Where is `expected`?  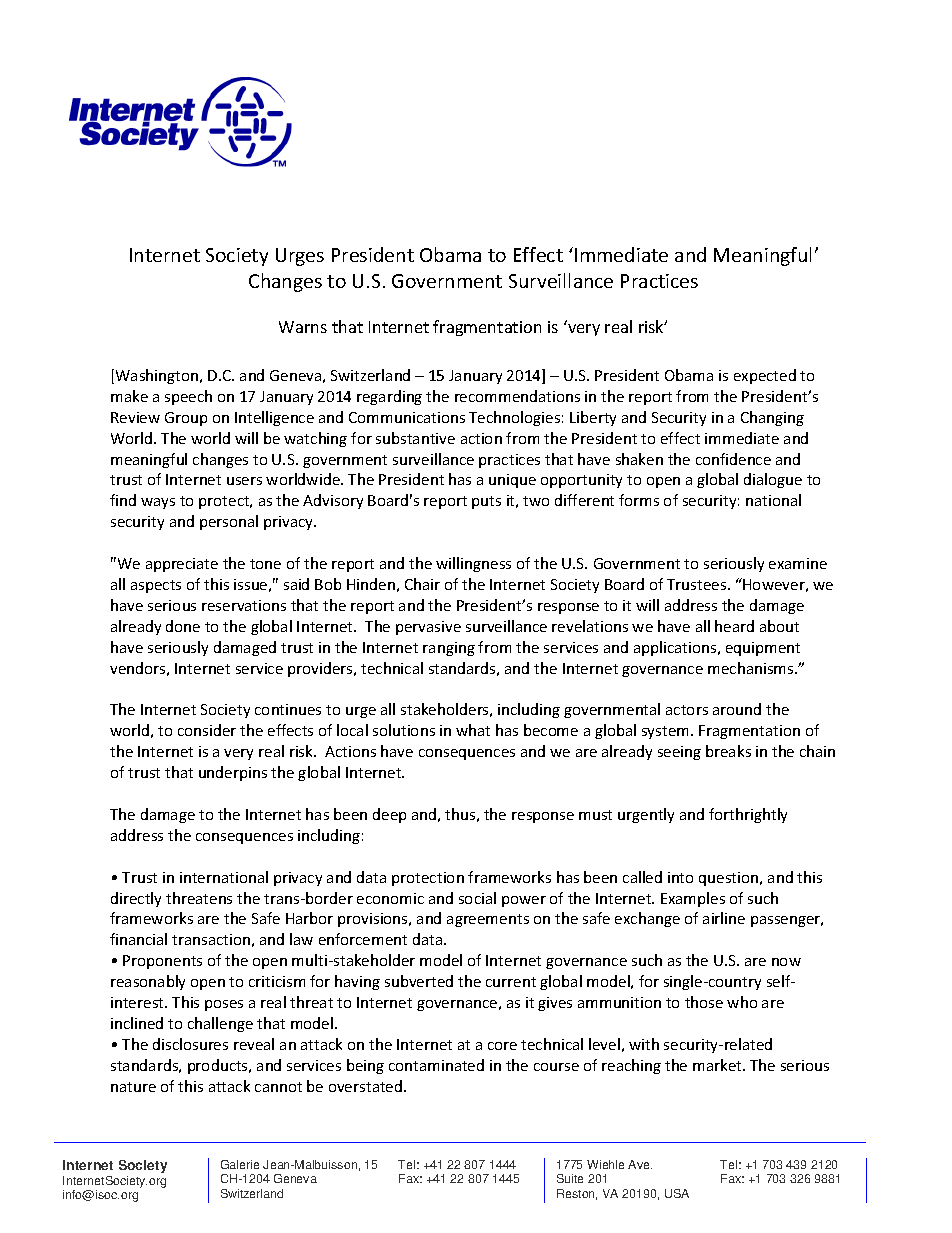
expected is located at coordinates (765, 376).
